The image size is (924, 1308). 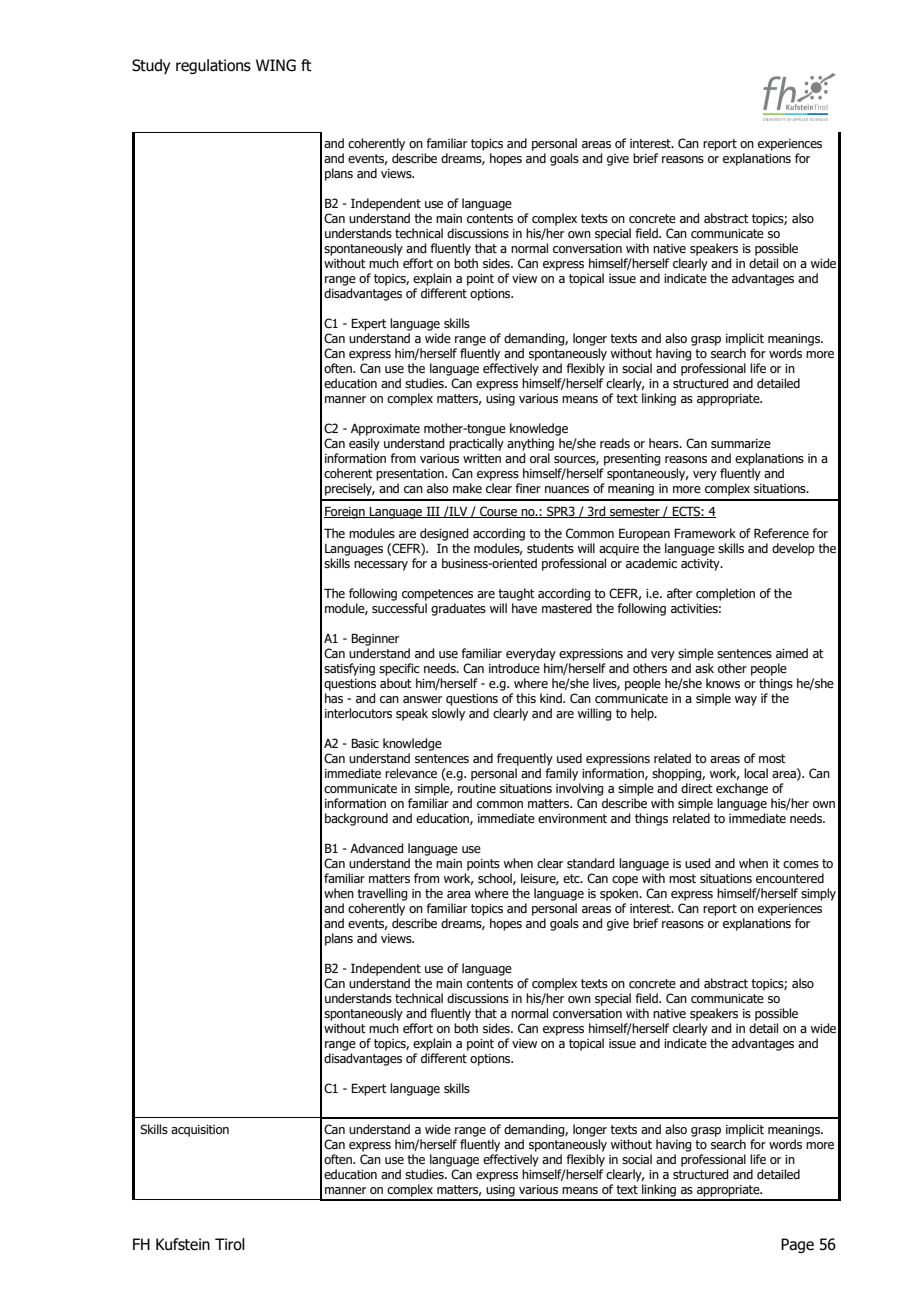 I want to click on hears, so click(x=665, y=443).
